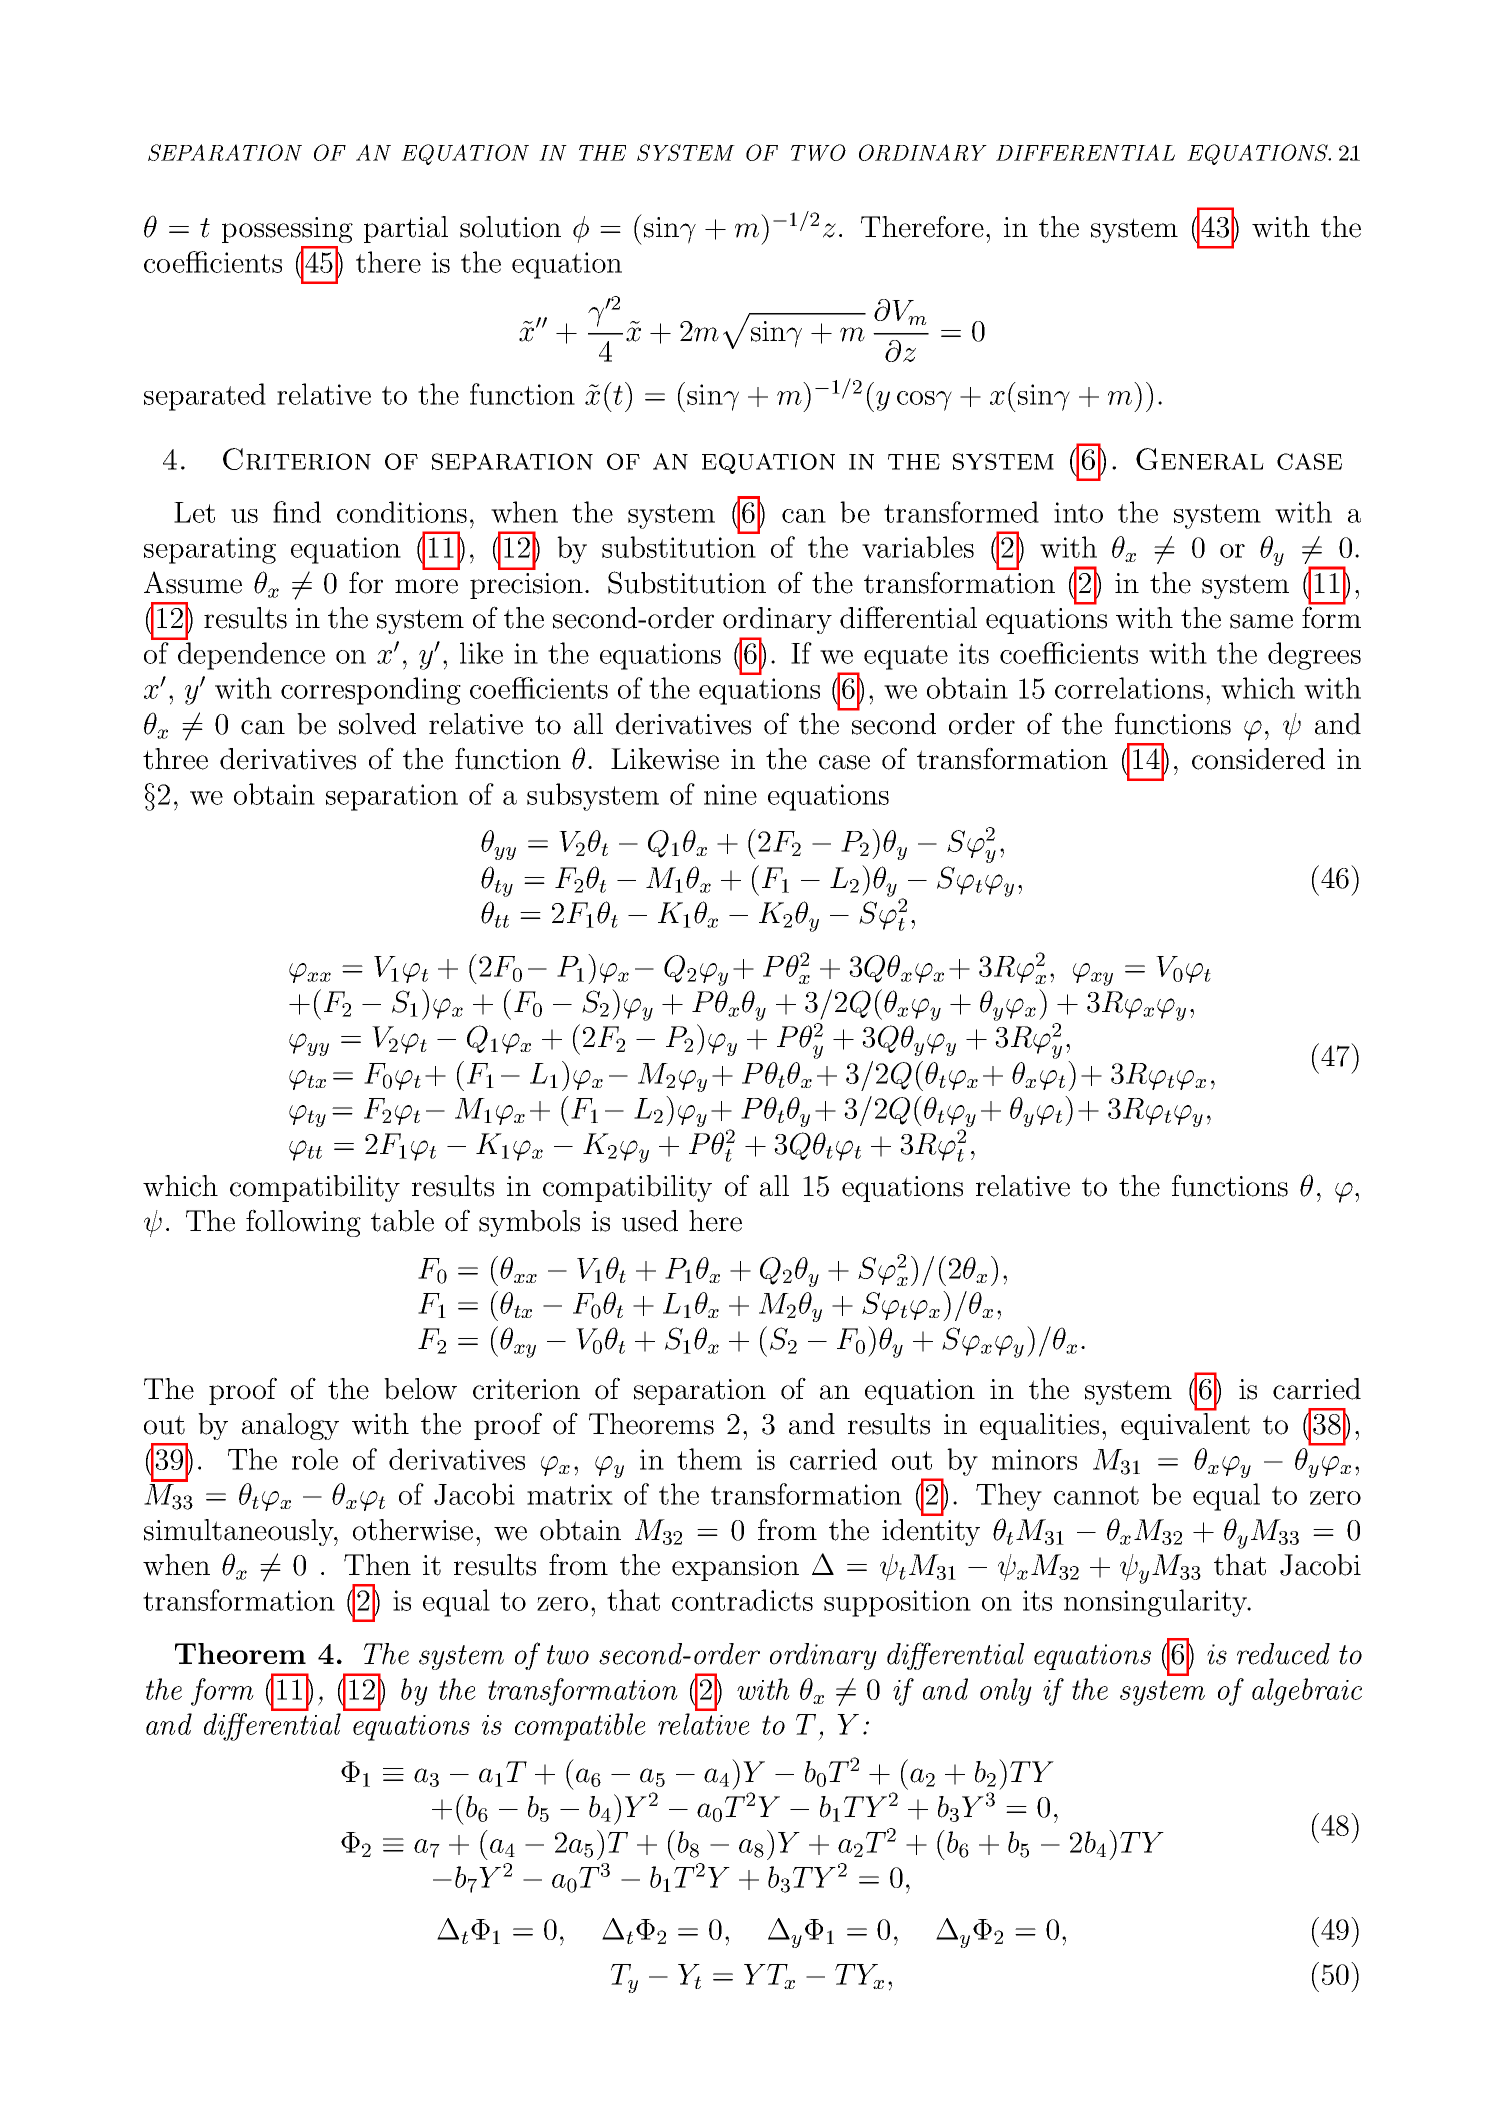  Describe the element at coordinates (650, 1221) in the screenshot. I see `used` at that location.
